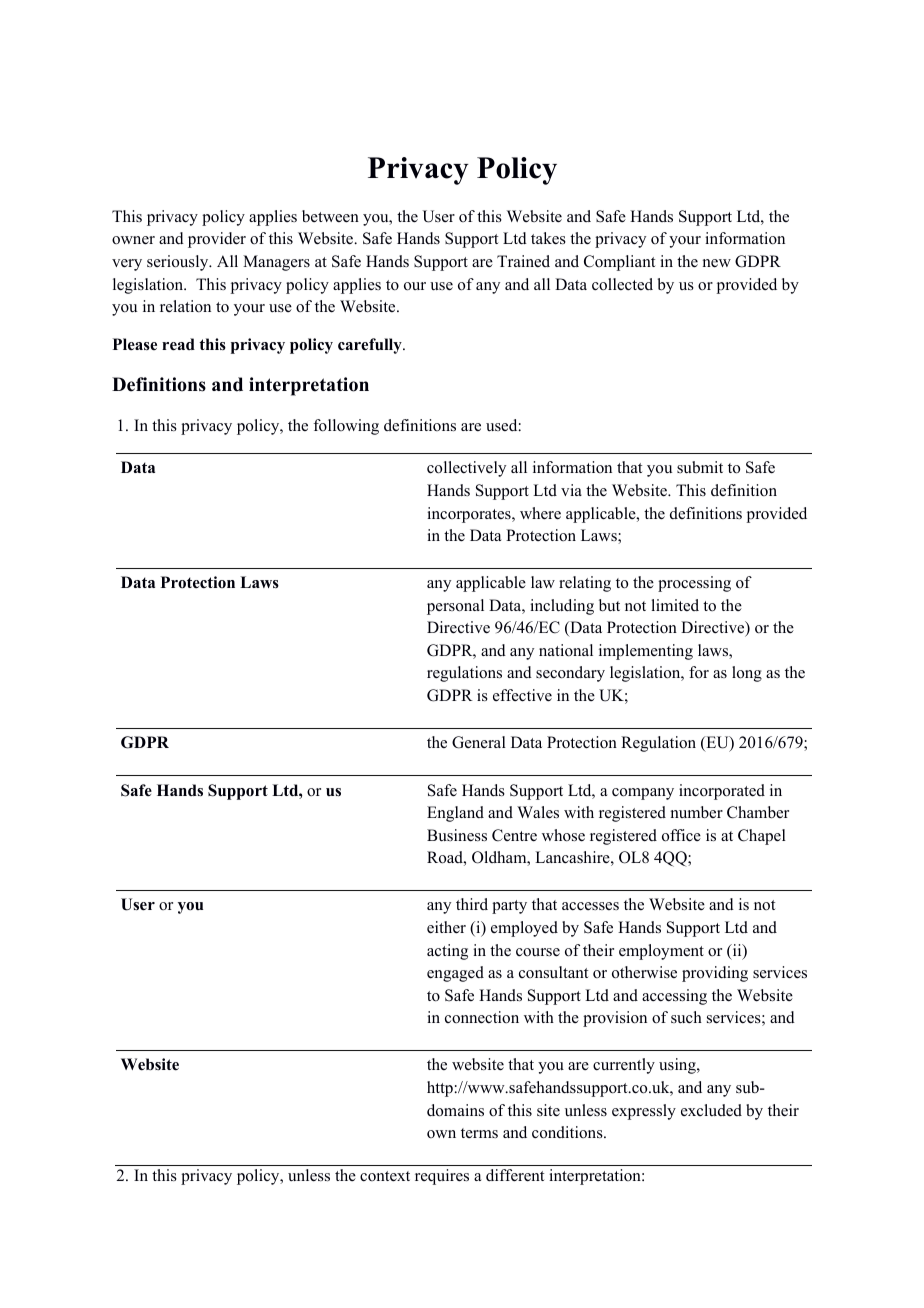 This image has width=924, height=1308. What do you see at coordinates (457, 835) in the image?
I see `Business` at bounding box center [457, 835].
